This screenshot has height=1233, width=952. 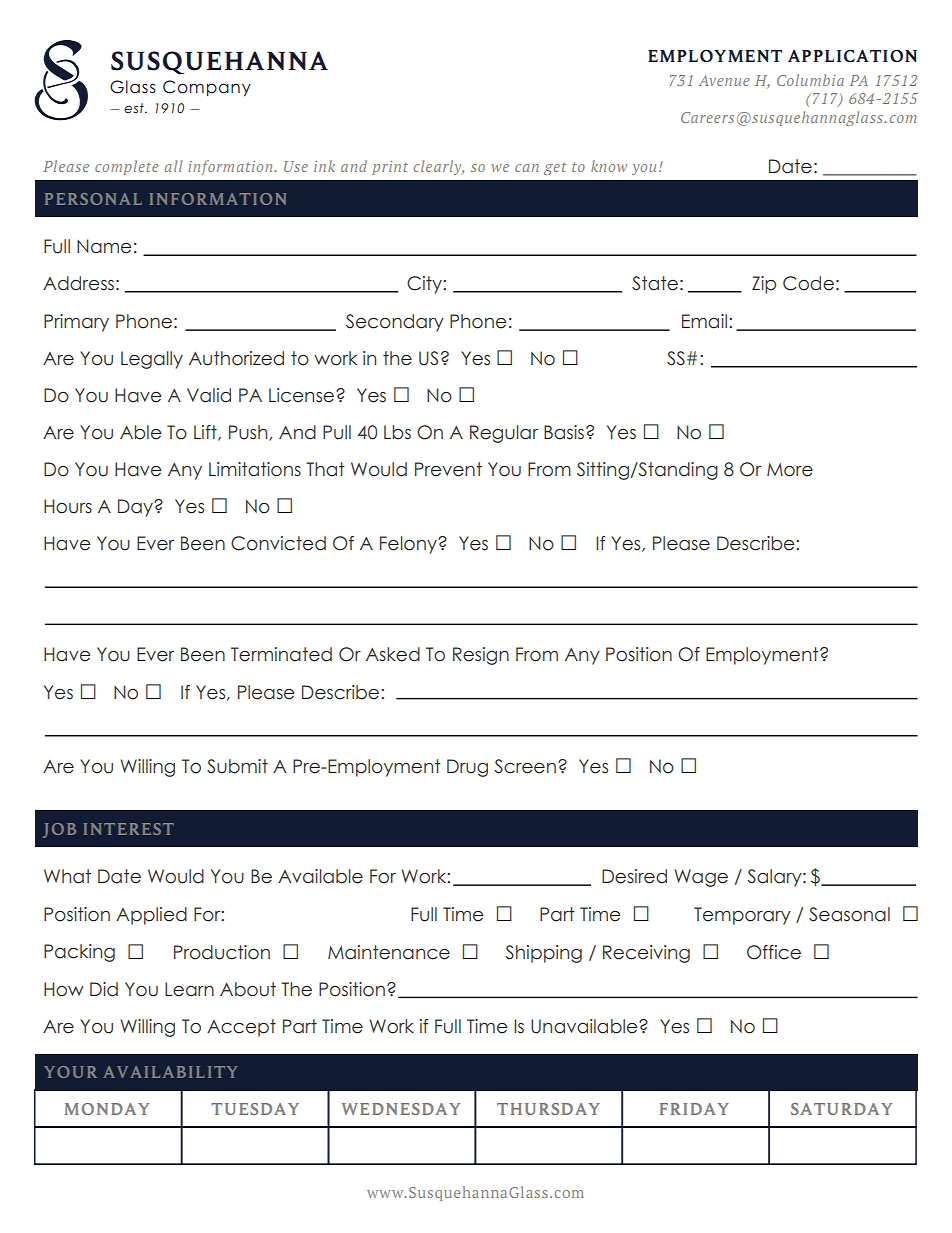 I want to click on Wage, so click(x=701, y=878).
